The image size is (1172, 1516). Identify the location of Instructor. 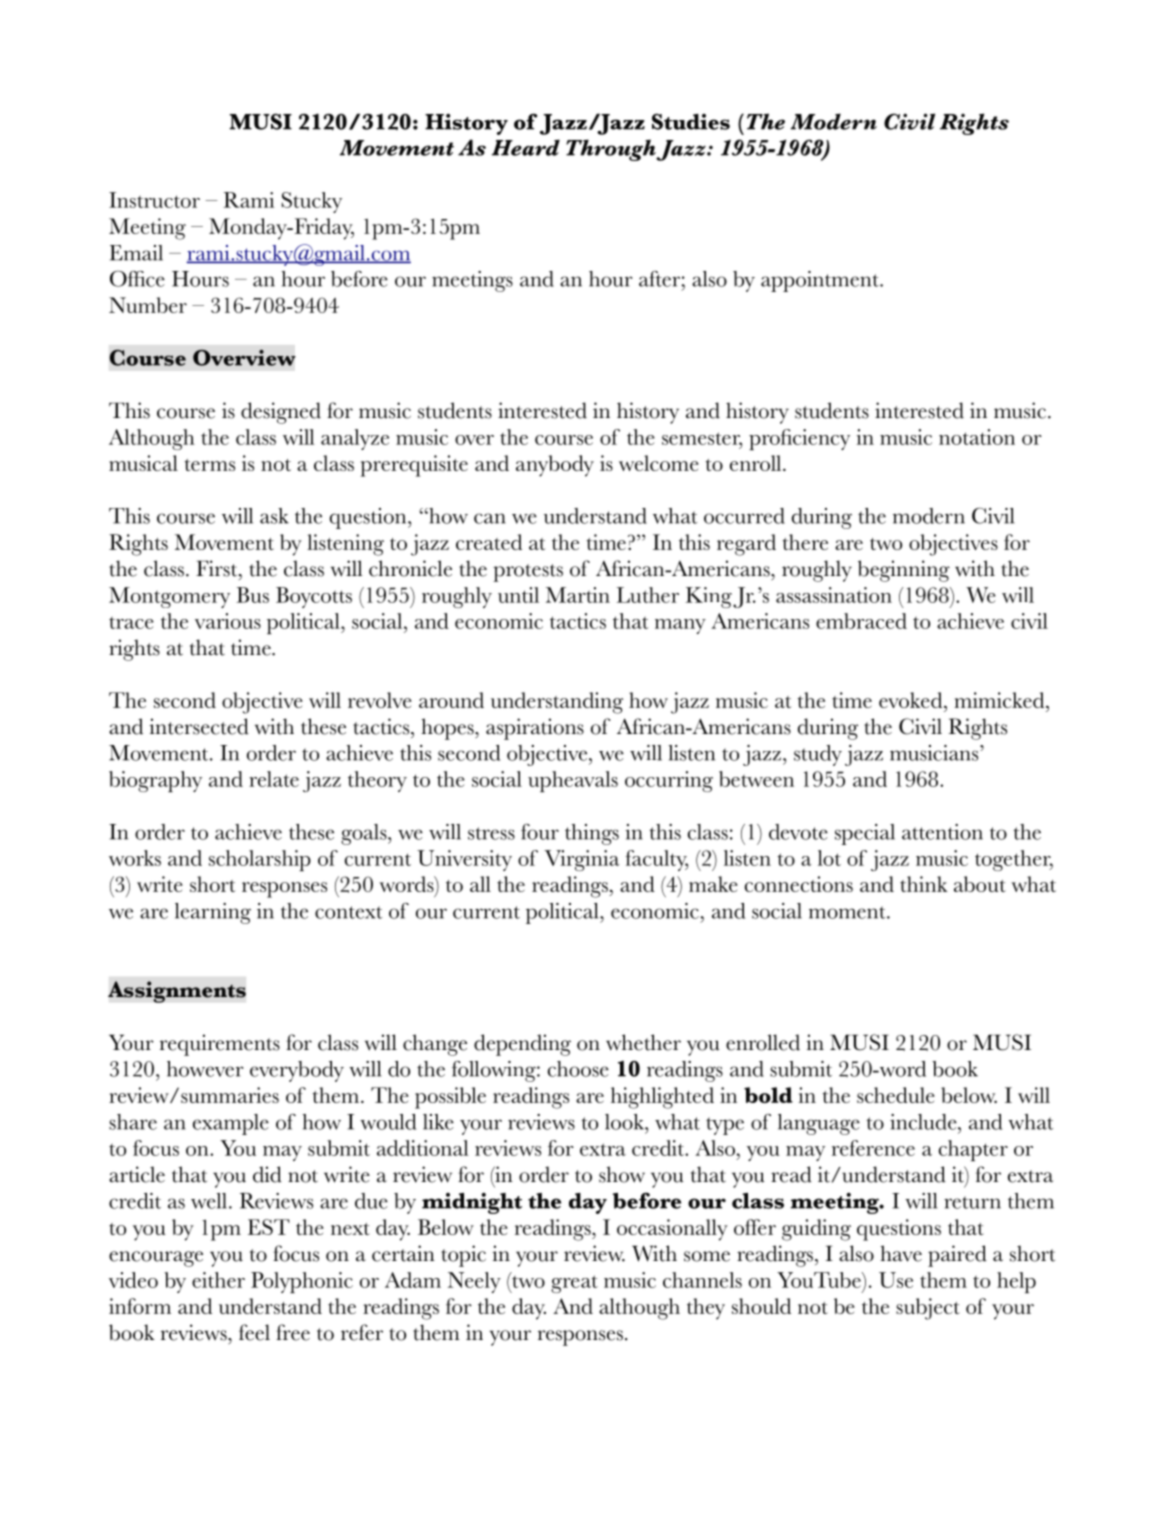
(154, 200).
